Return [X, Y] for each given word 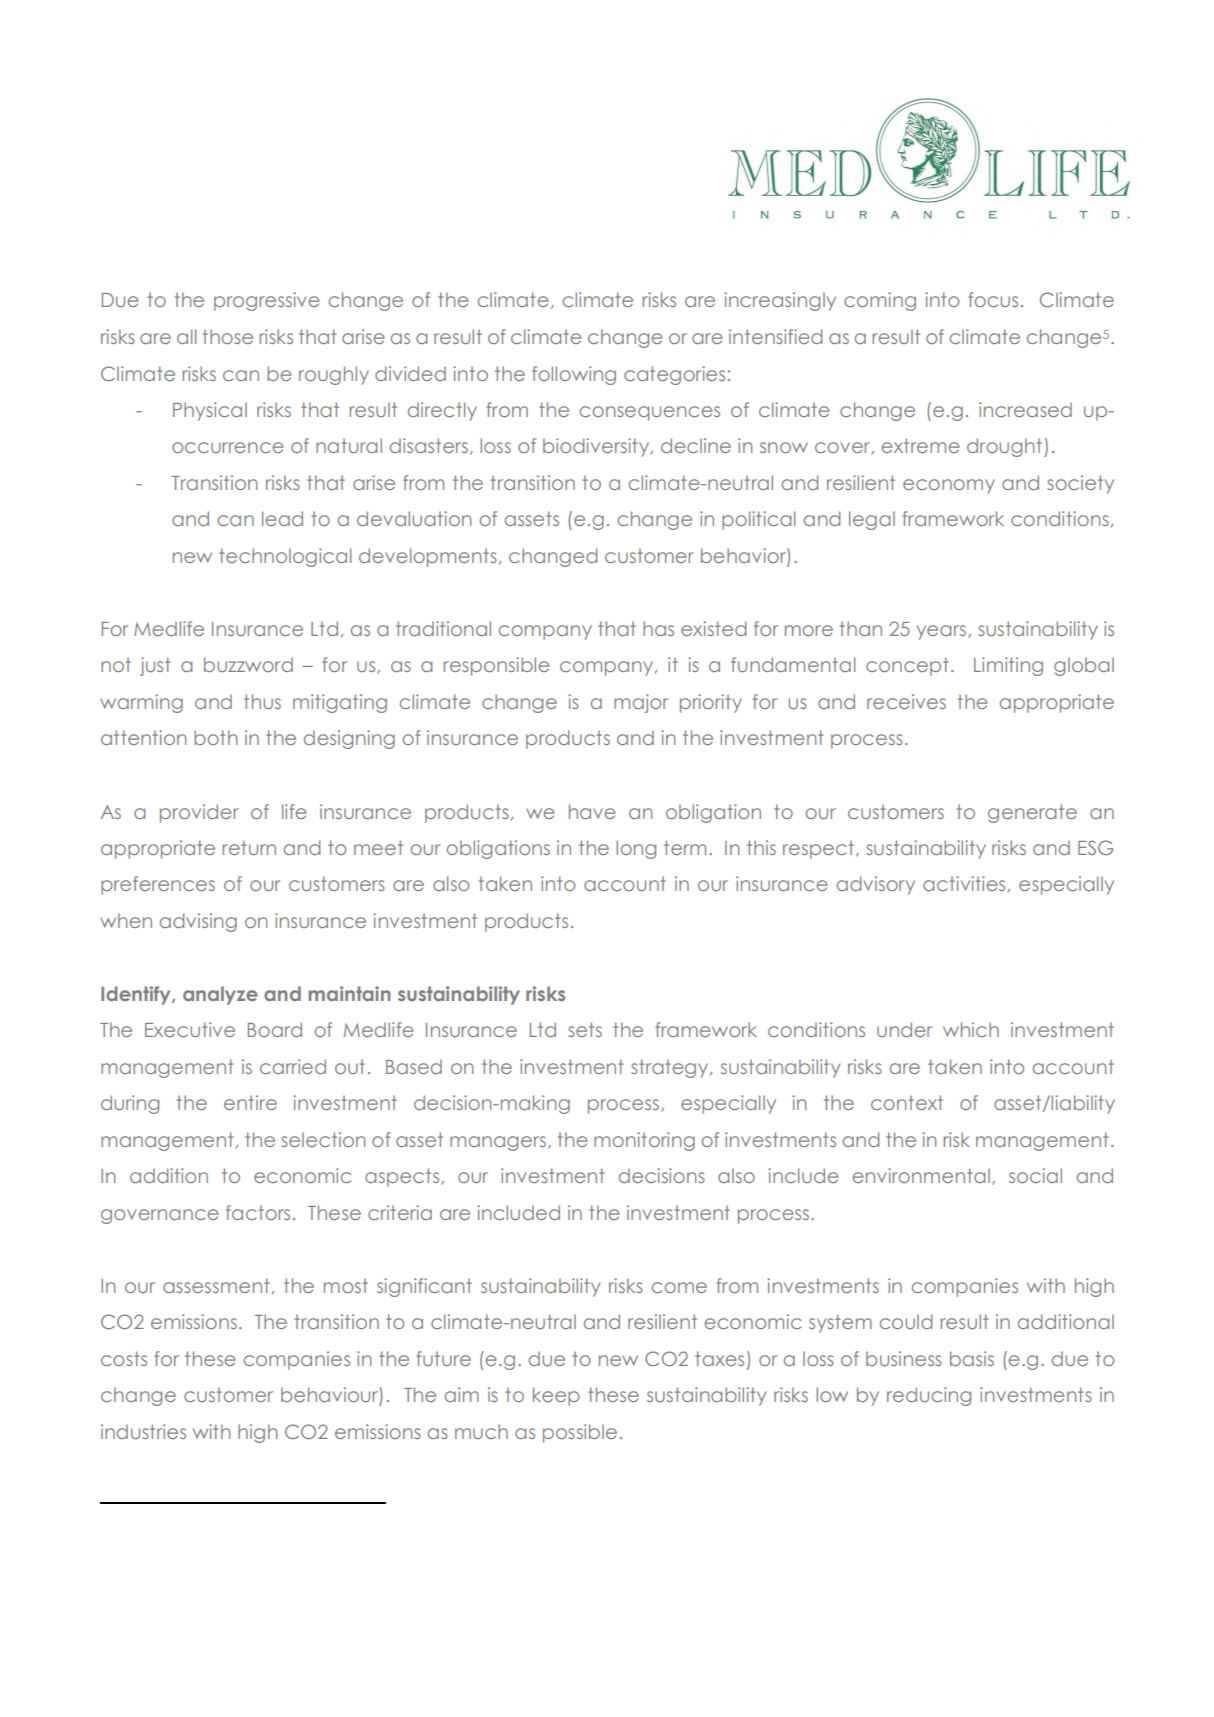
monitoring [644, 1141]
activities [965, 884]
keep [556, 1396]
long [636, 849]
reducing [929, 1396]
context [907, 1102]
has [658, 628]
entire [250, 1102]
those [227, 336]
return [249, 847]
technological [285, 557]
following [574, 375]
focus [993, 299]
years [943, 632]
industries [143, 1431]
